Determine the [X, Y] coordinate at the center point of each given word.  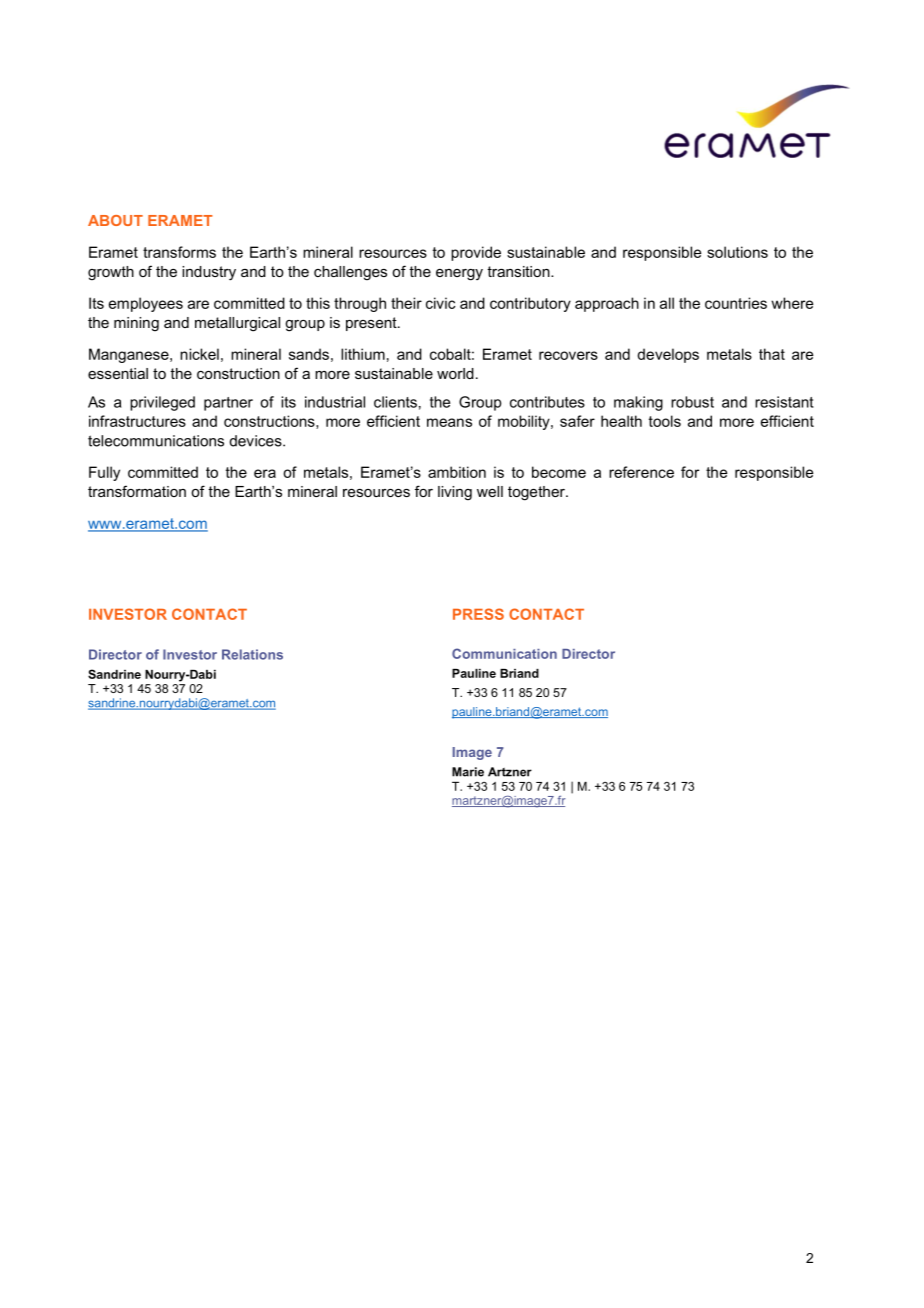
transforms [179, 252]
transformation [137, 491]
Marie [468, 772]
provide [476, 253]
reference [641, 472]
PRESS [478, 614]
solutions [737, 252]
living [455, 493]
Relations [252, 654]
